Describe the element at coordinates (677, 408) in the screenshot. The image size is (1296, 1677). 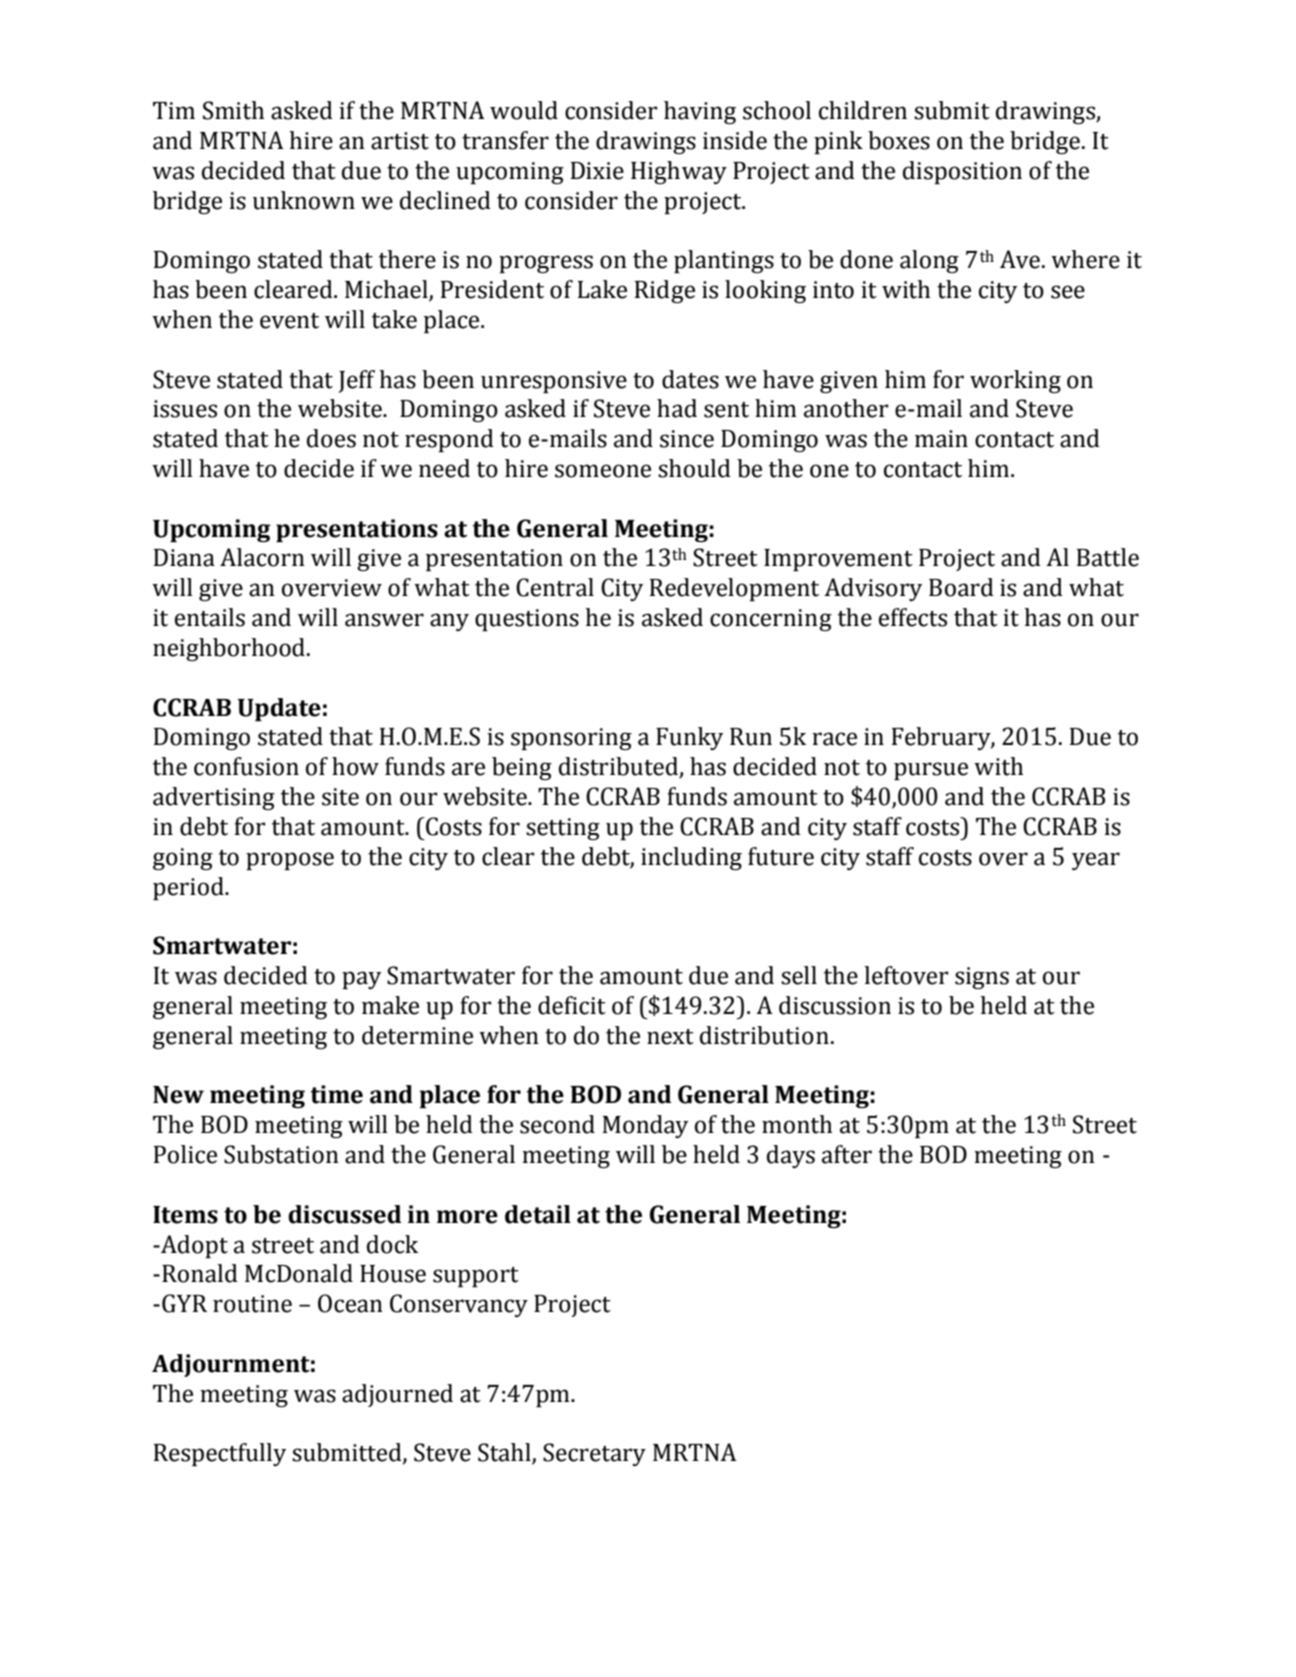
I see `had` at that location.
